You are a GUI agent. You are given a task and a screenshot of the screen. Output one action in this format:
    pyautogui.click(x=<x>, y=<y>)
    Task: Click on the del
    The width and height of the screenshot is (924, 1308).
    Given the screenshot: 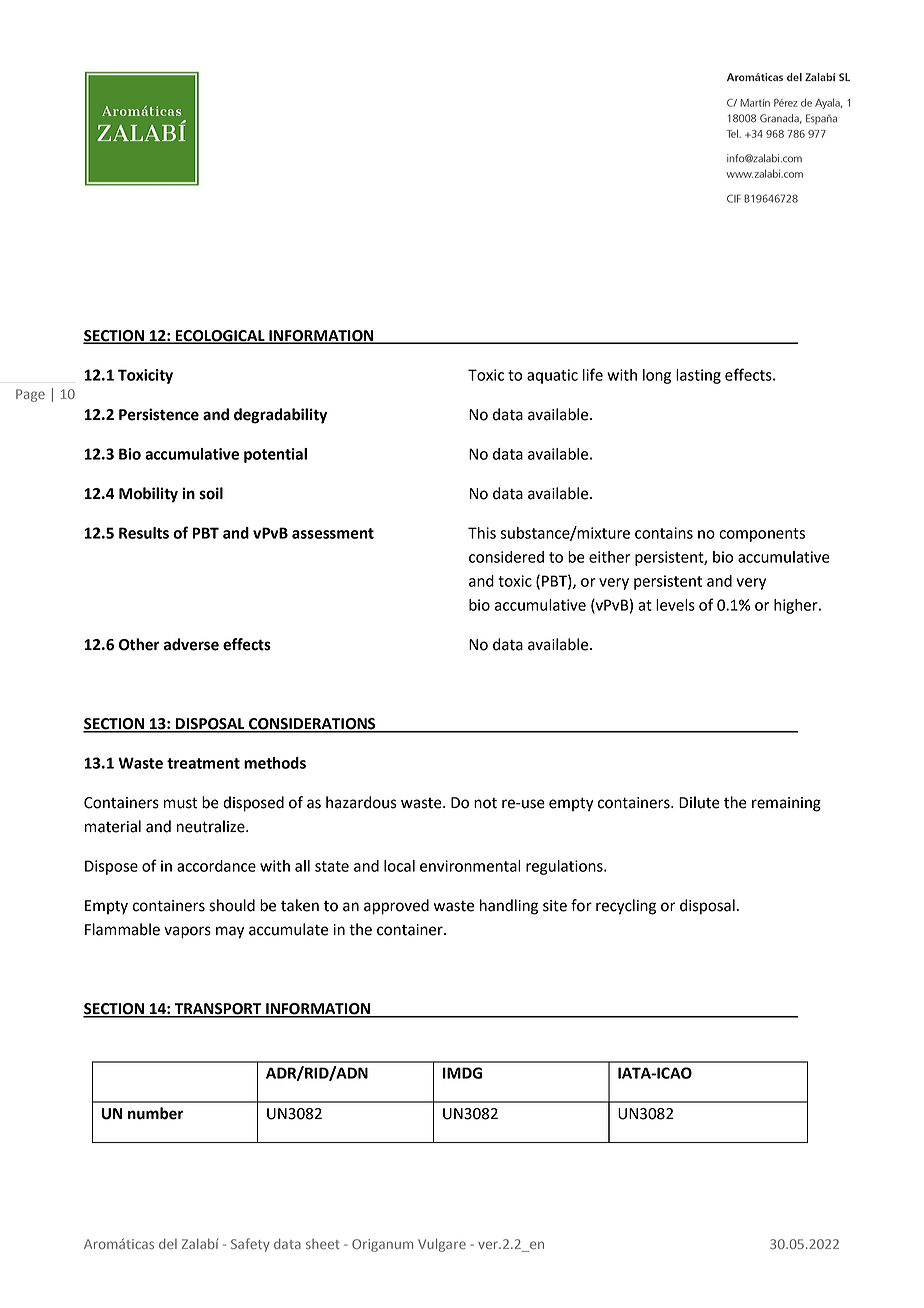 What is the action you would take?
    pyautogui.click(x=168, y=1244)
